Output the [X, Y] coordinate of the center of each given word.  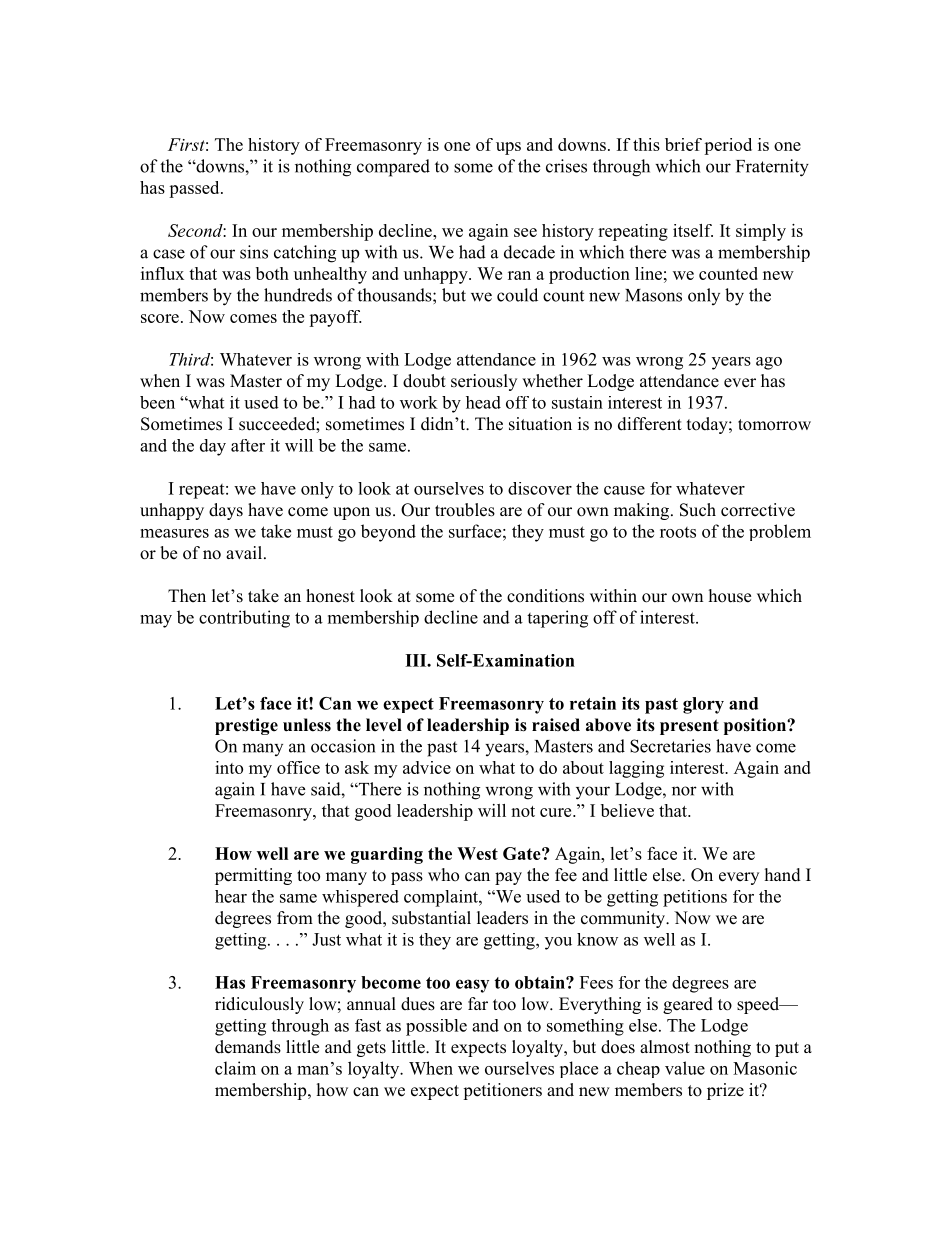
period [728, 146]
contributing [244, 619]
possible [436, 1027]
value [685, 1068]
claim [235, 1068]
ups [508, 148]
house [730, 596]
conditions [545, 596]
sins [254, 252]
